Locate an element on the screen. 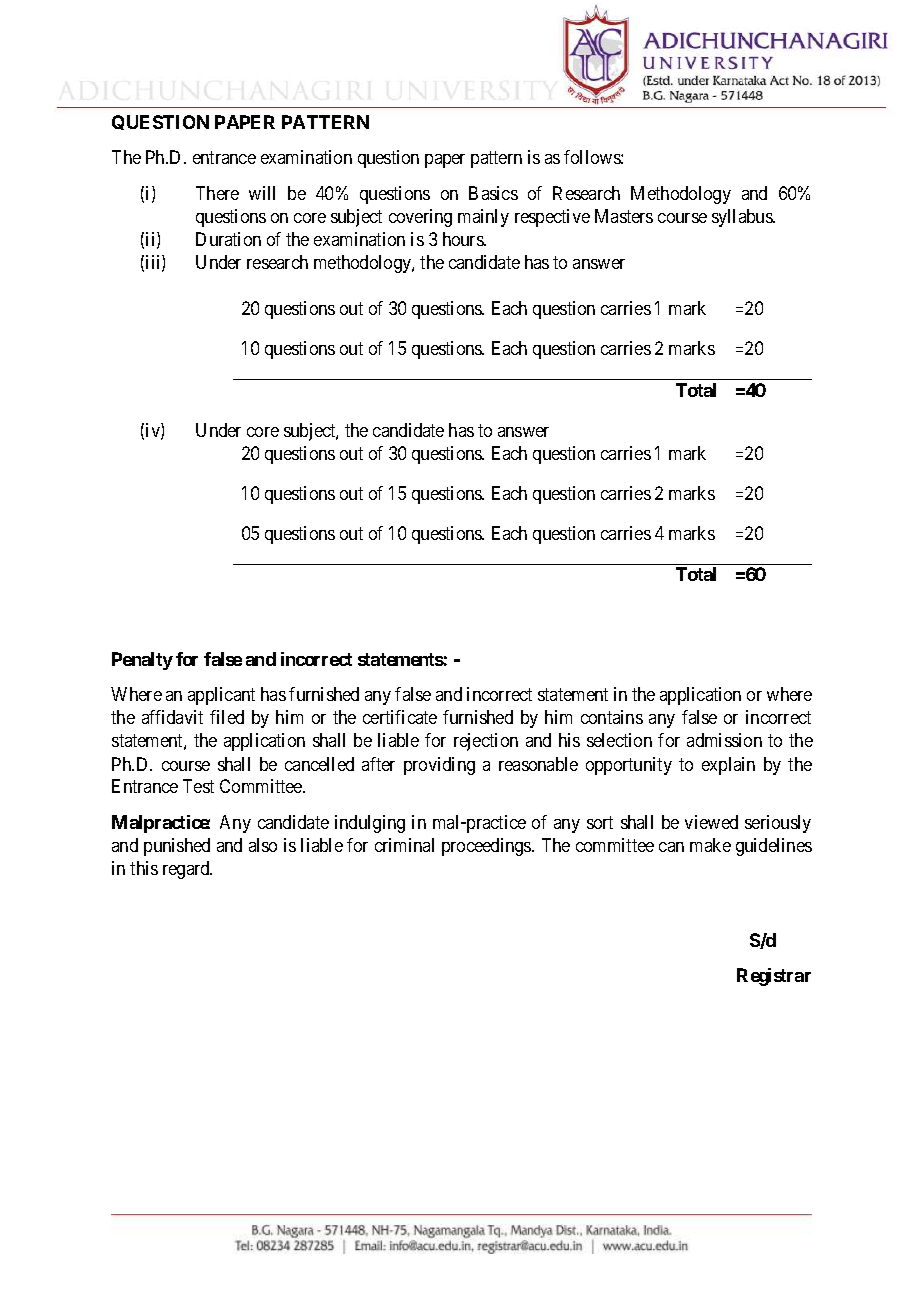 Image resolution: width=924 pixels, height=1308 pixels. explain is located at coordinates (728, 766).
